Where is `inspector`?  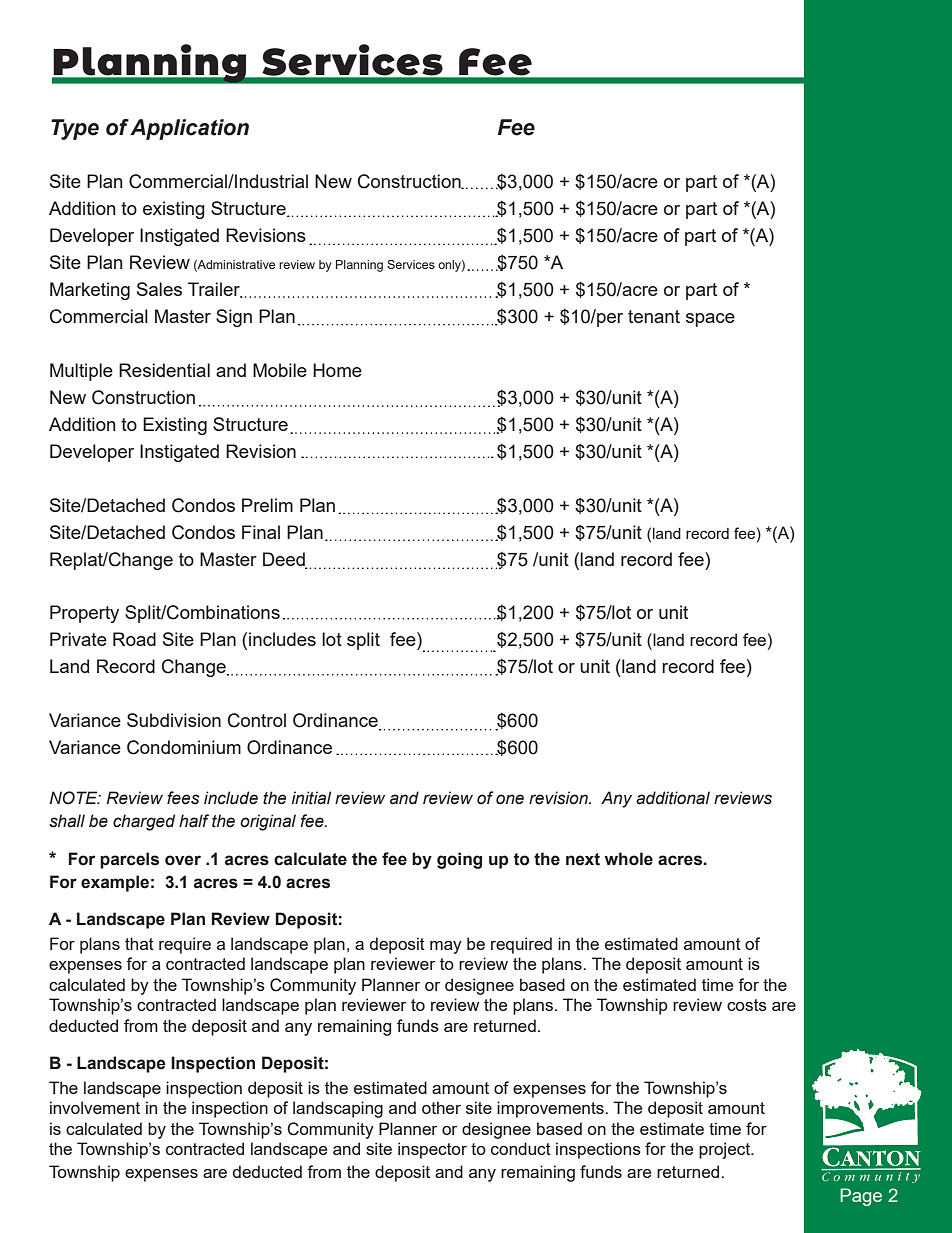 inspector is located at coordinates (432, 1150).
